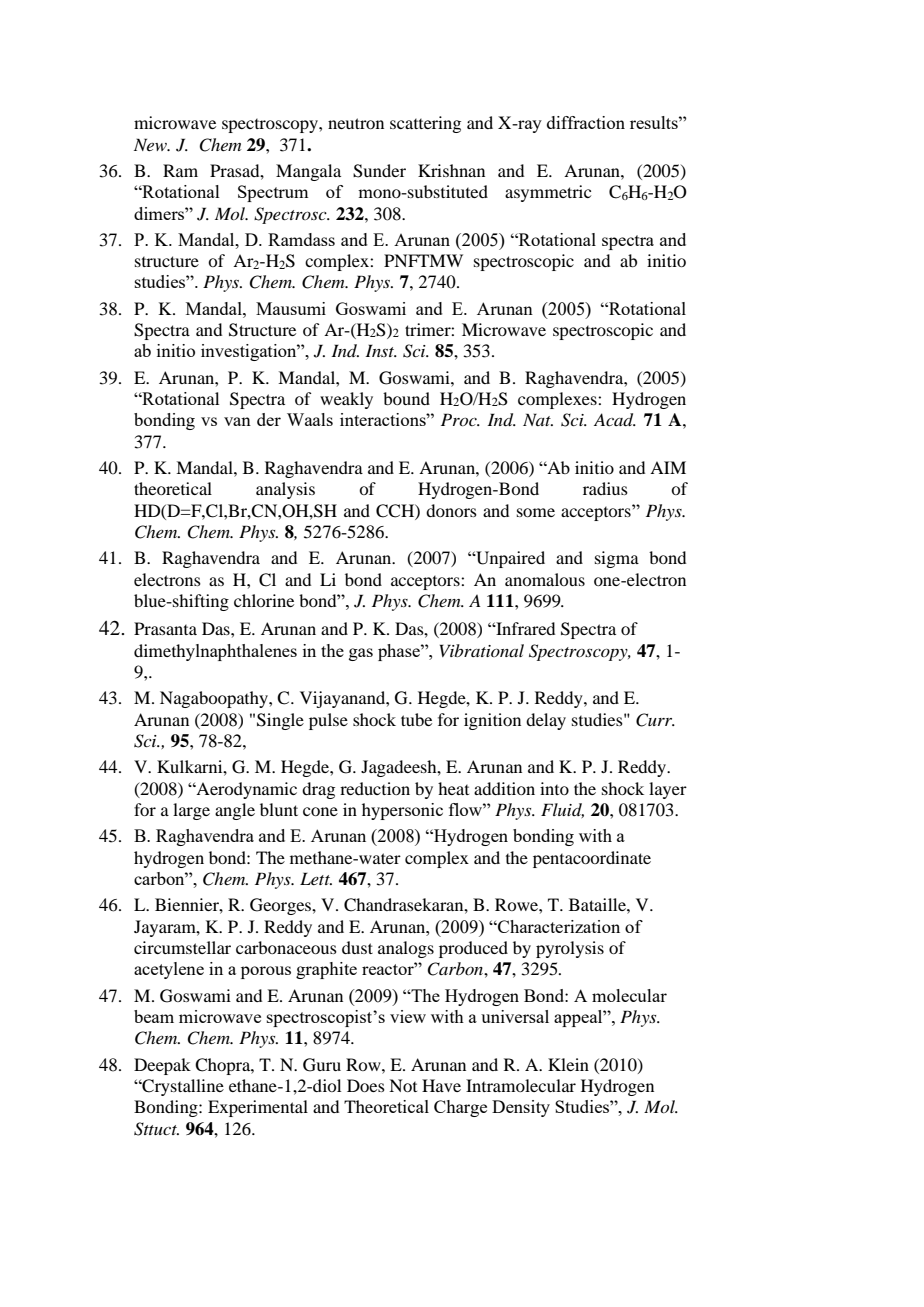 Image resolution: width=924 pixels, height=1307 pixels. I want to click on scattering, so click(425, 124).
